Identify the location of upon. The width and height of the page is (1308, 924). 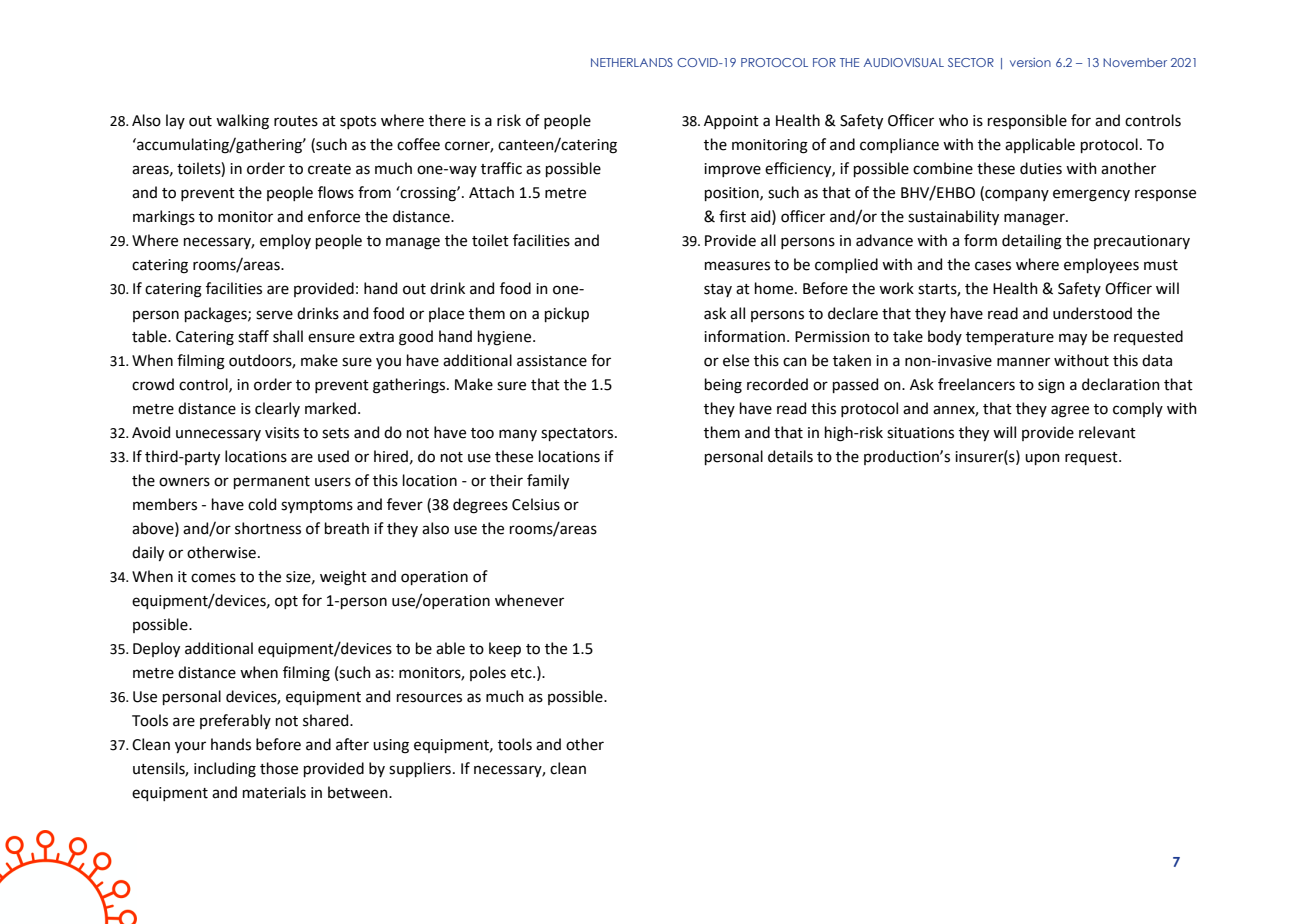
(1042, 459).
